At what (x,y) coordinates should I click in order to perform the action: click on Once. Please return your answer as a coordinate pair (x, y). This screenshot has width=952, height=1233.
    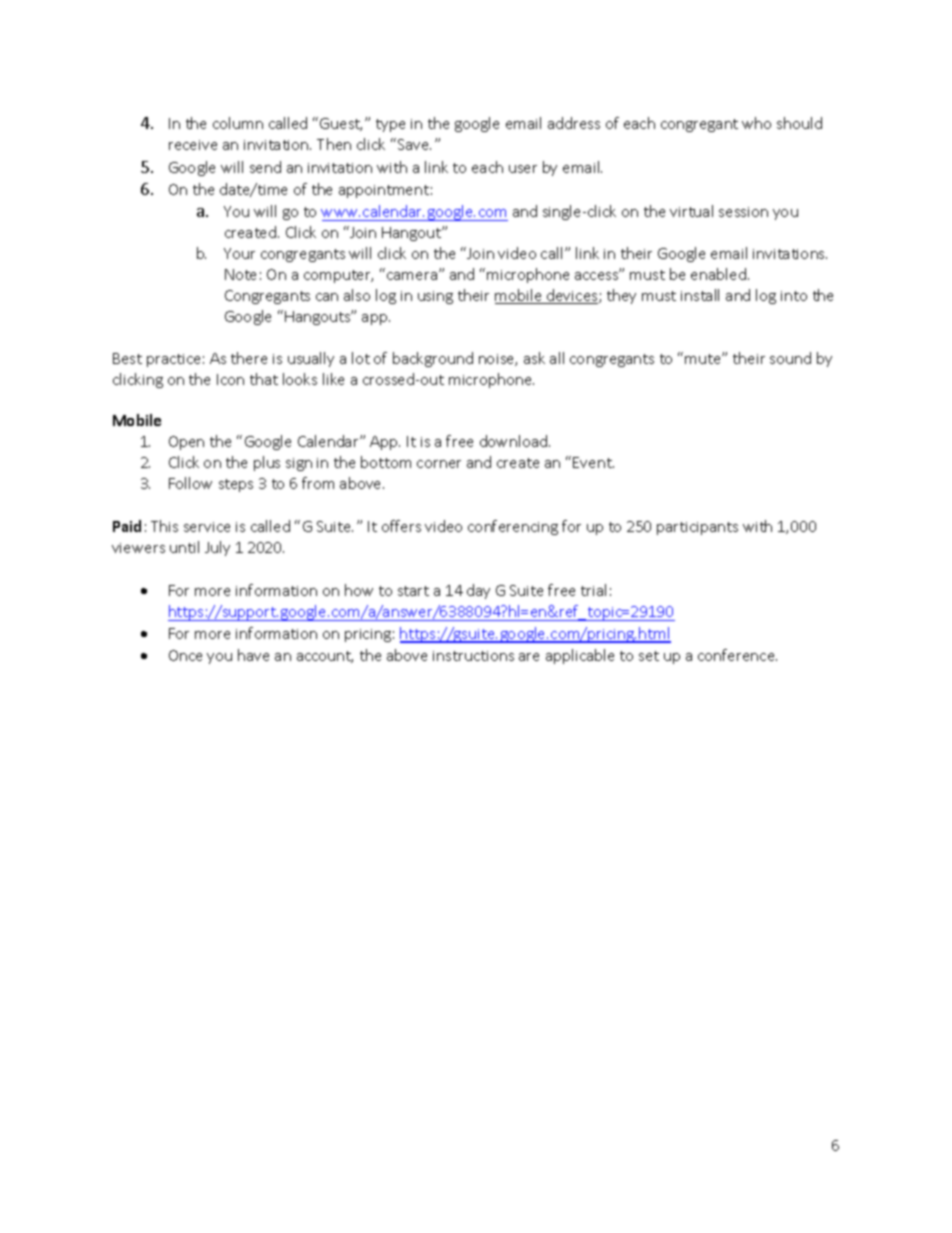
    Looking at the image, I should click on (185, 655).
